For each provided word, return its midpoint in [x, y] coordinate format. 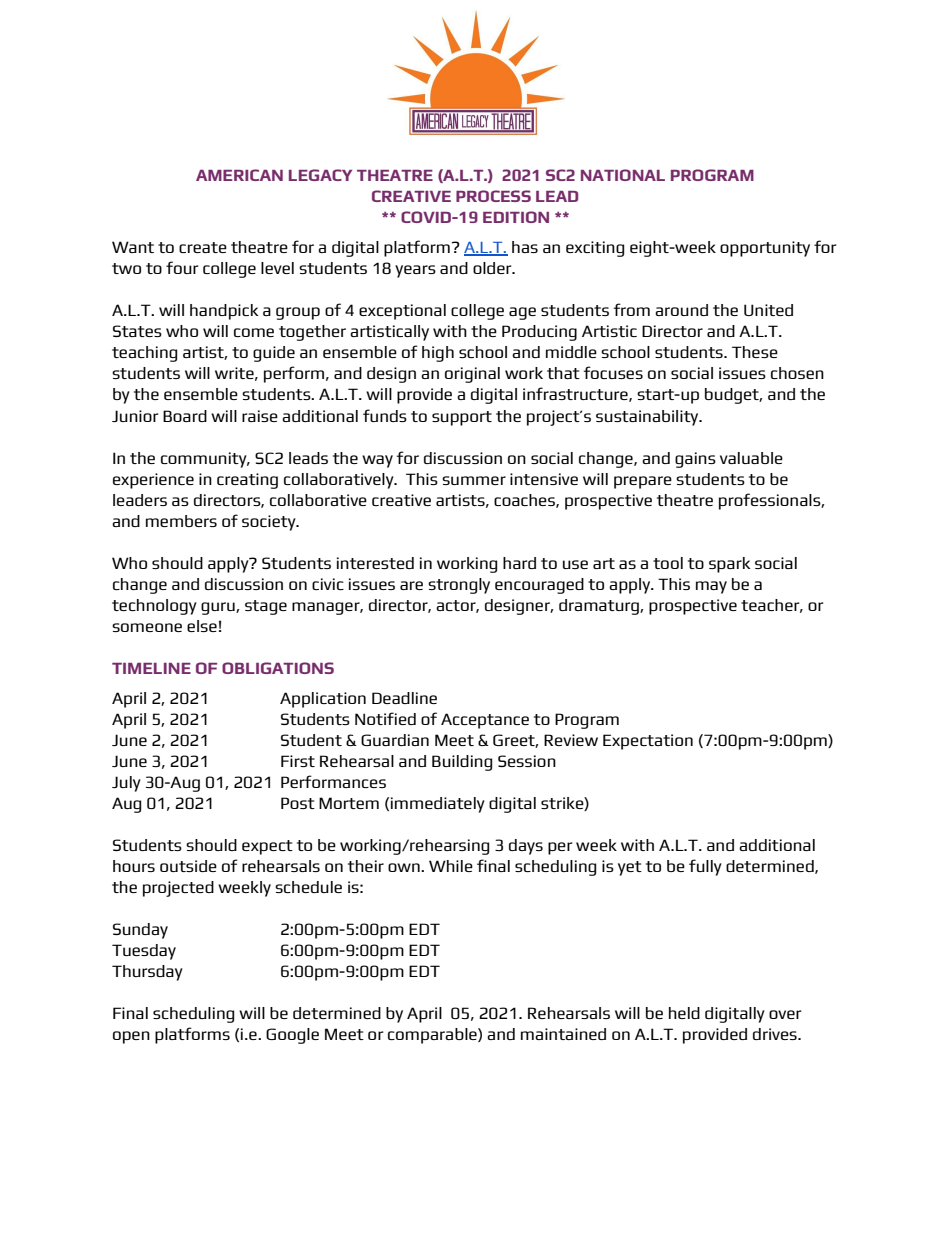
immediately [438, 805]
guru [219, 608]
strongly [459, 586]
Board [185, 416]
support [462, 418]
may [711, 587]
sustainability [648, 418]
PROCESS [493, 196]
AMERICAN [239, 175]
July [126, 784]
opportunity [765, 249]
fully [705, 867]
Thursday [147, 973]
